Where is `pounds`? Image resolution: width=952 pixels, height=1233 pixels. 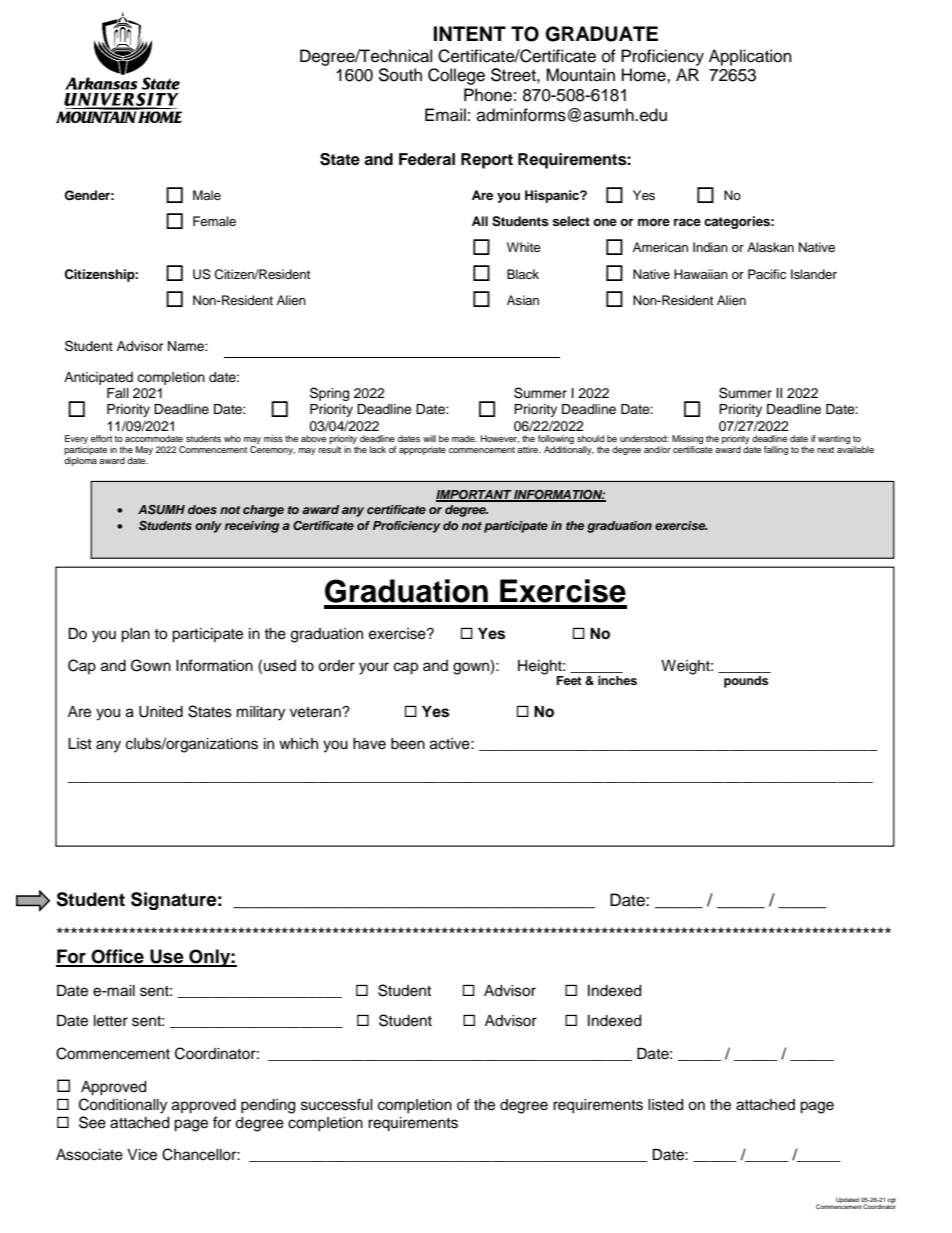
pounds is located at coordinates (746, 682).
